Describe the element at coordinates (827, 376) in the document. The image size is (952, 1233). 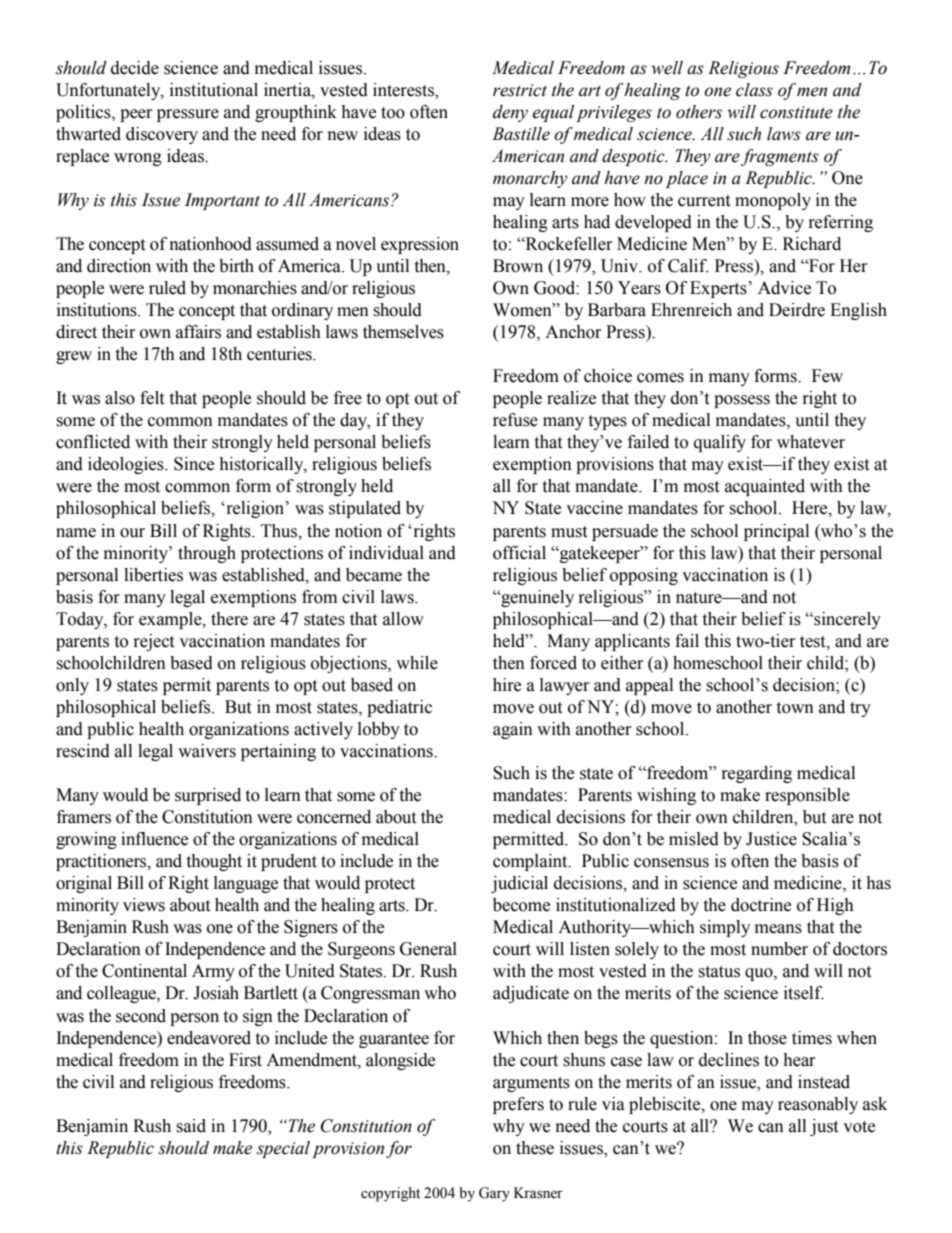
I see `Few` at that location.
